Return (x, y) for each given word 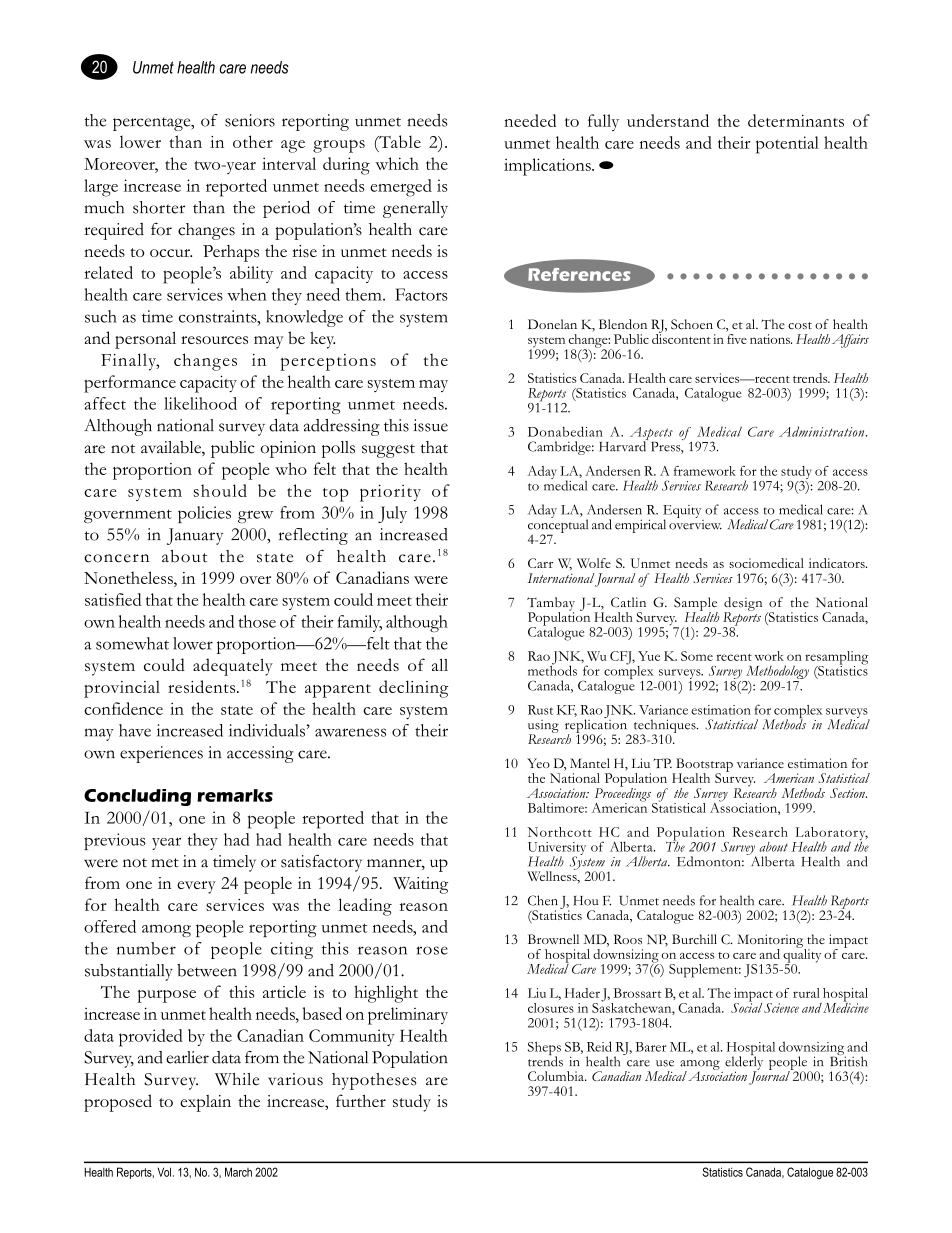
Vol (165, 1172)
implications (548, 167)
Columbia (557, 1076)
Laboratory (830, 835)
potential (787, 145)
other (253, 141)
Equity (683, 513)
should (220, 490)
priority (390, 493)
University (557, 849)
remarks (235, 795)
